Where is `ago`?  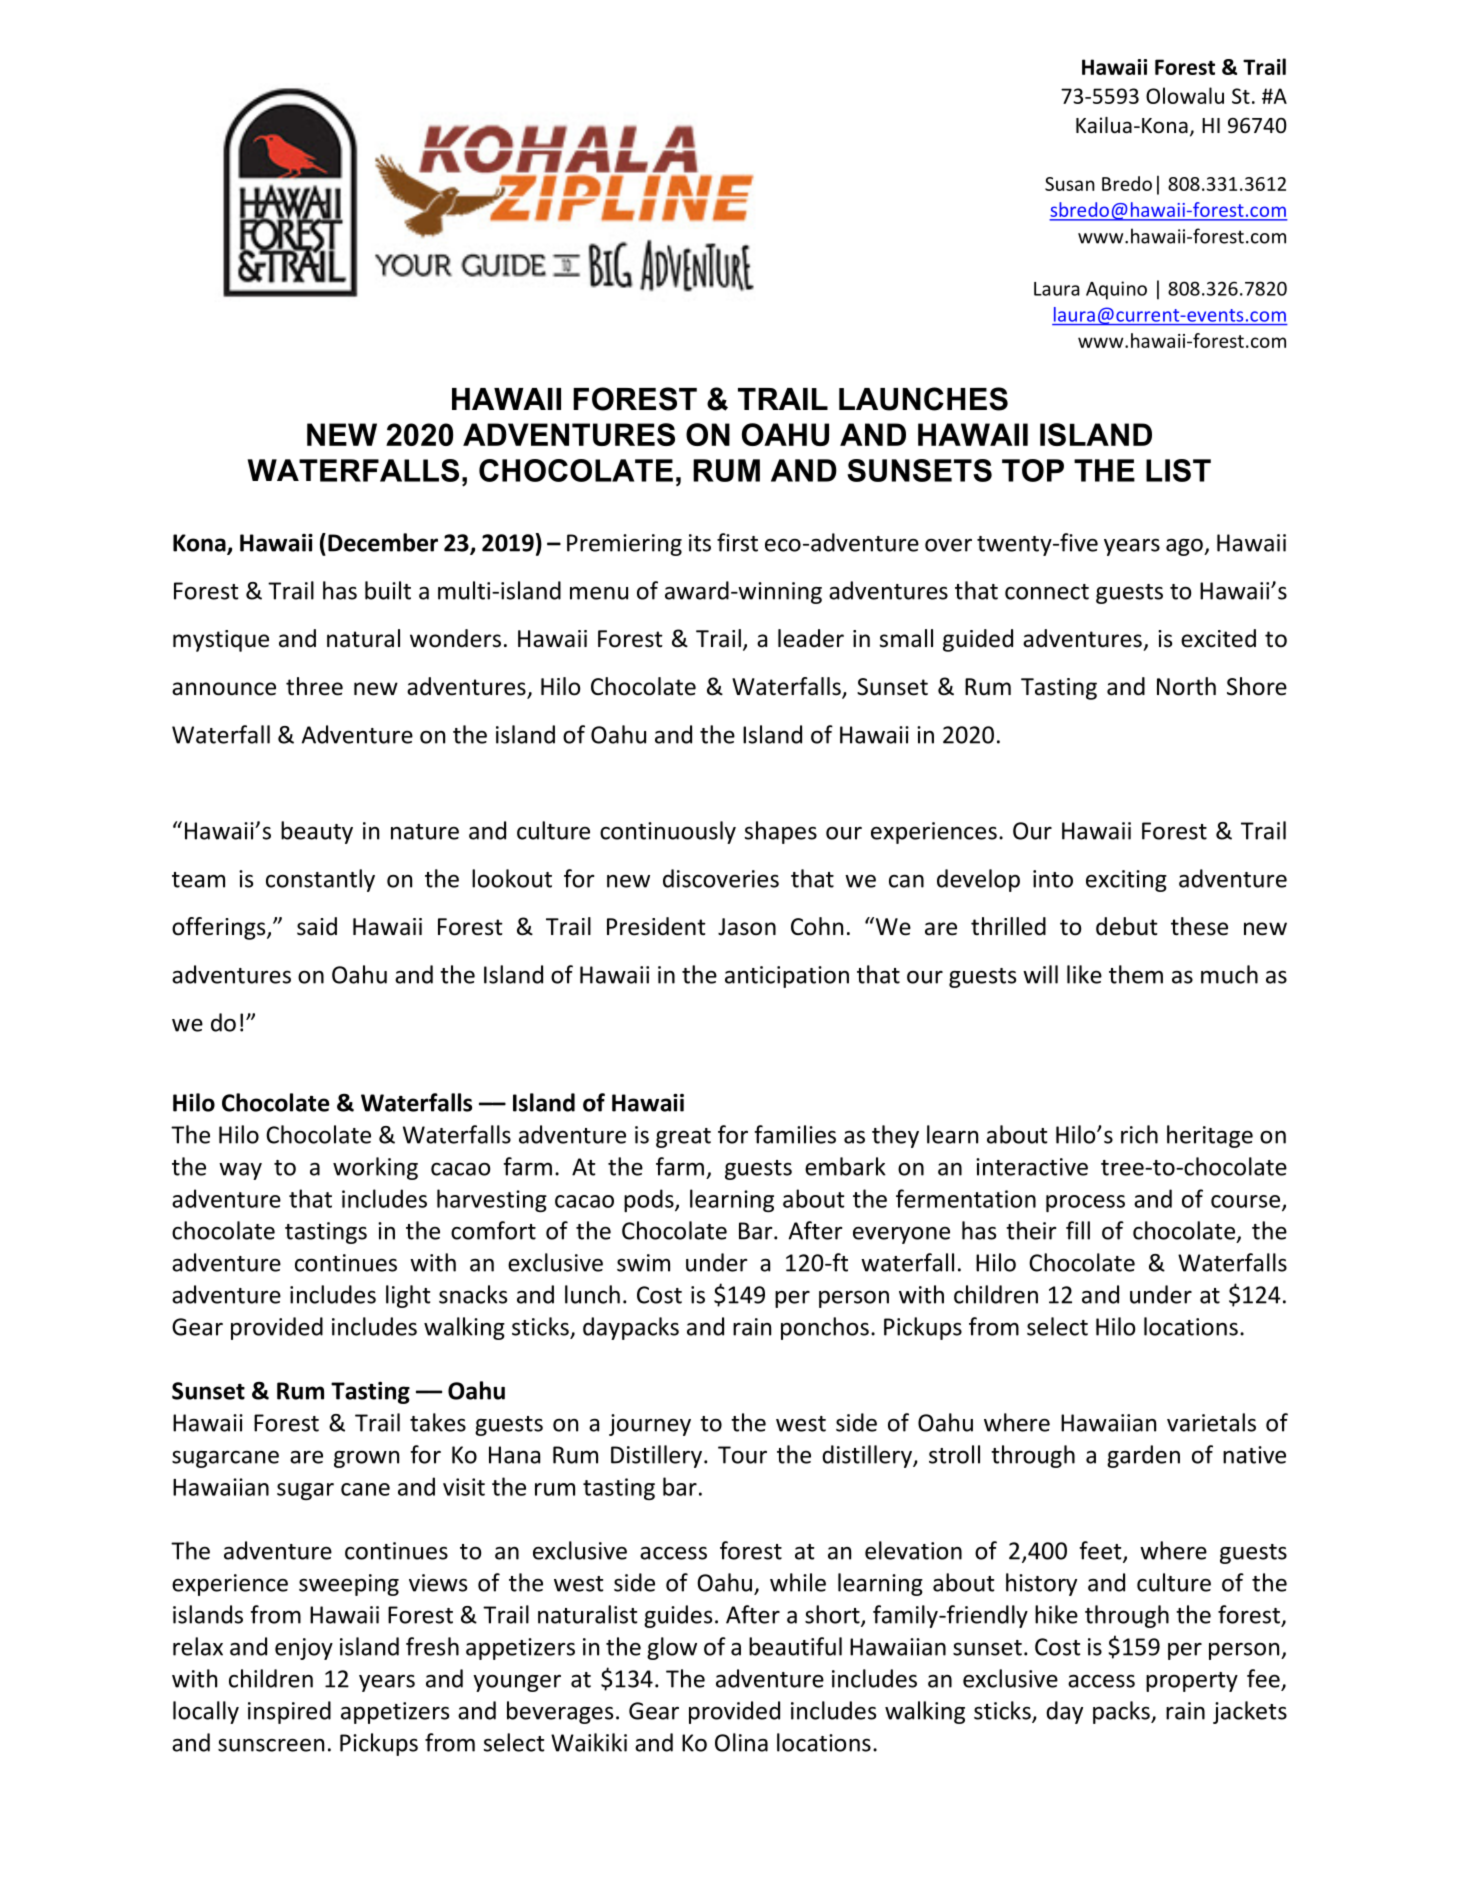 ago is located at coordinates (1185, 547).
